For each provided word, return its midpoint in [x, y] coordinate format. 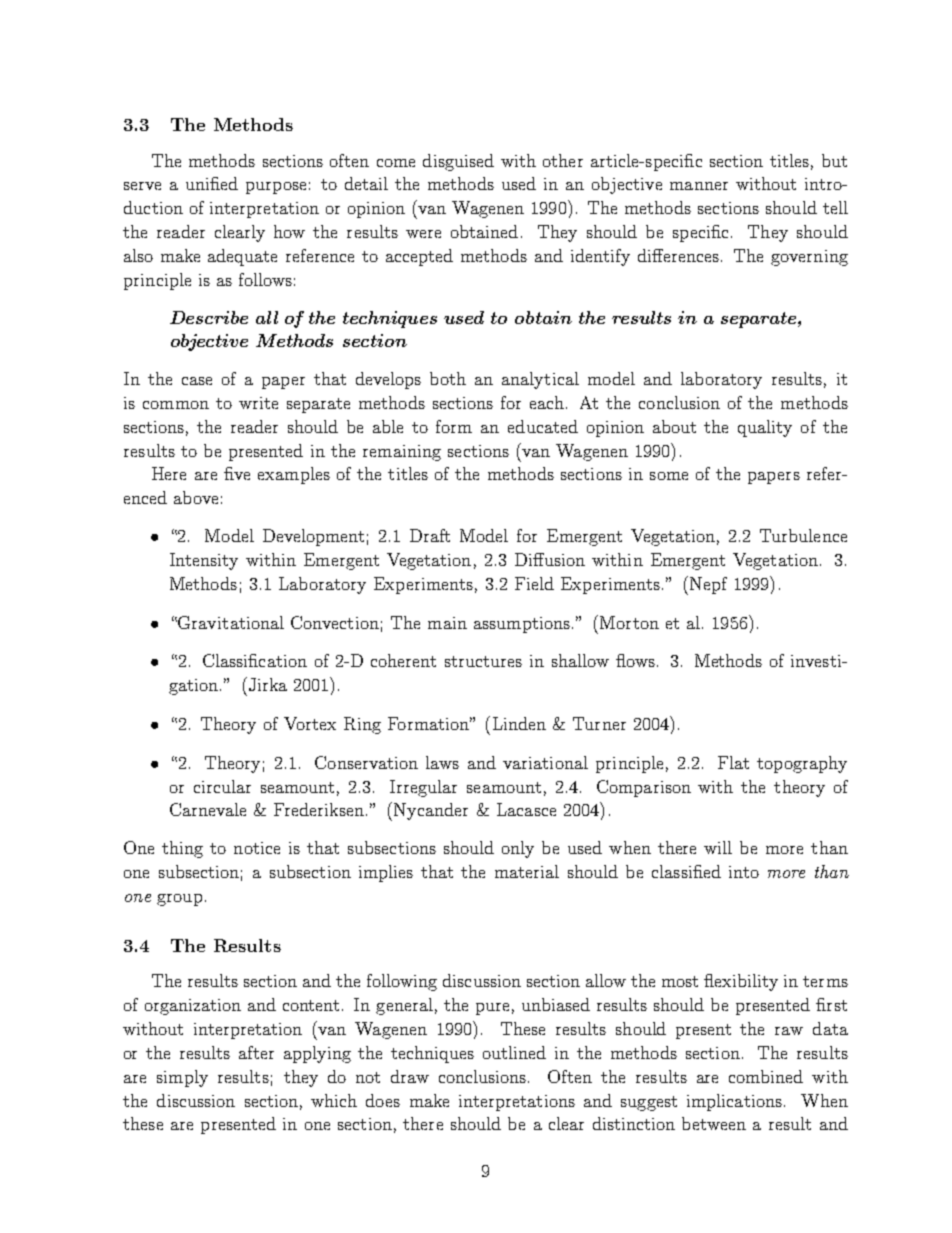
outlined [514, 1052]
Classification [255, 660]
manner [699, 186]
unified [212, 183]
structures [483, 661]
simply [182, 1078]
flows [635, 660]
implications [734, 1102]
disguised [458, 162]
